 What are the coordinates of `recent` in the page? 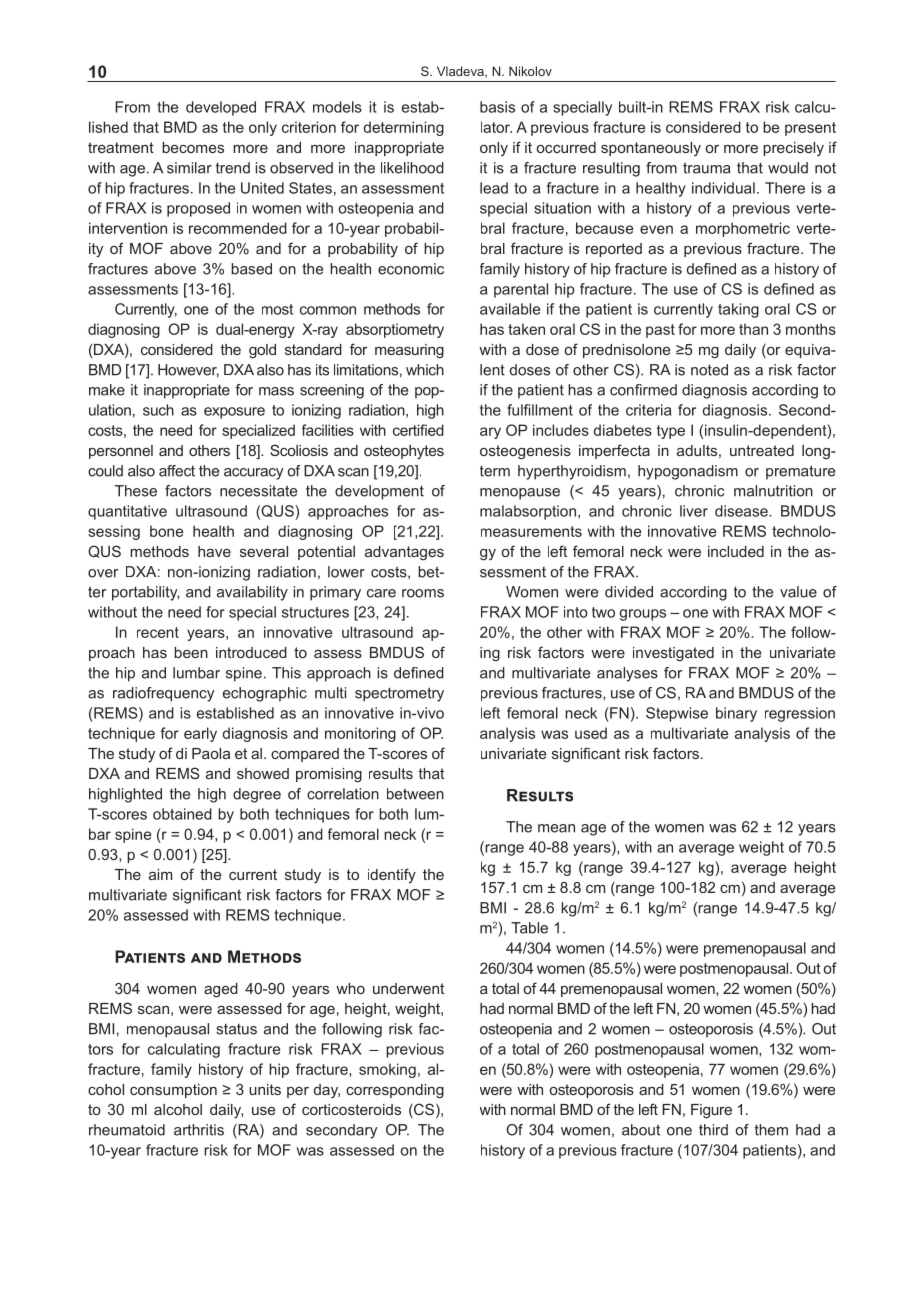 It's located at (158, 632).
